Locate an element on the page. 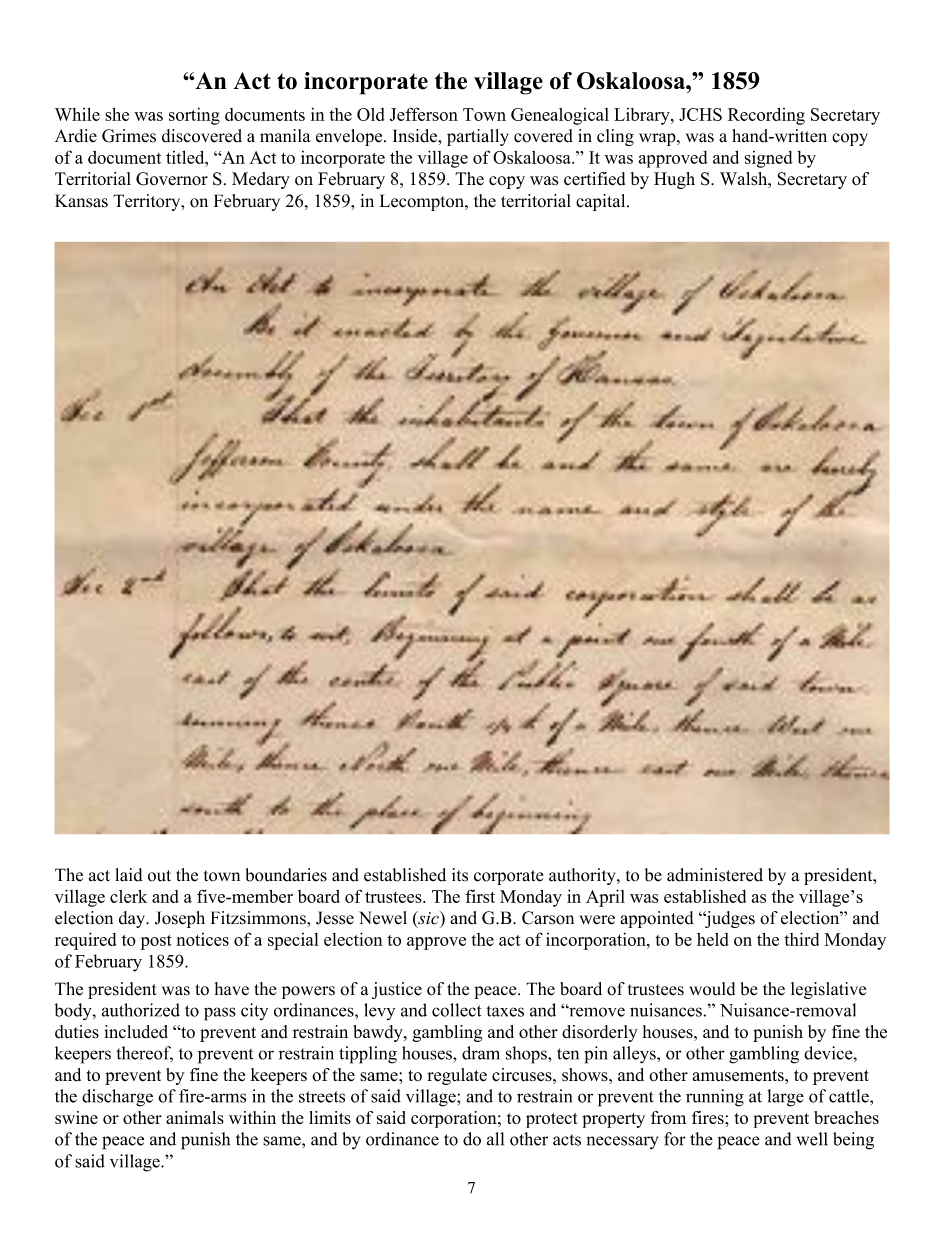 The image size is (952, 1233). laid is located at coordinates (129, 875).
